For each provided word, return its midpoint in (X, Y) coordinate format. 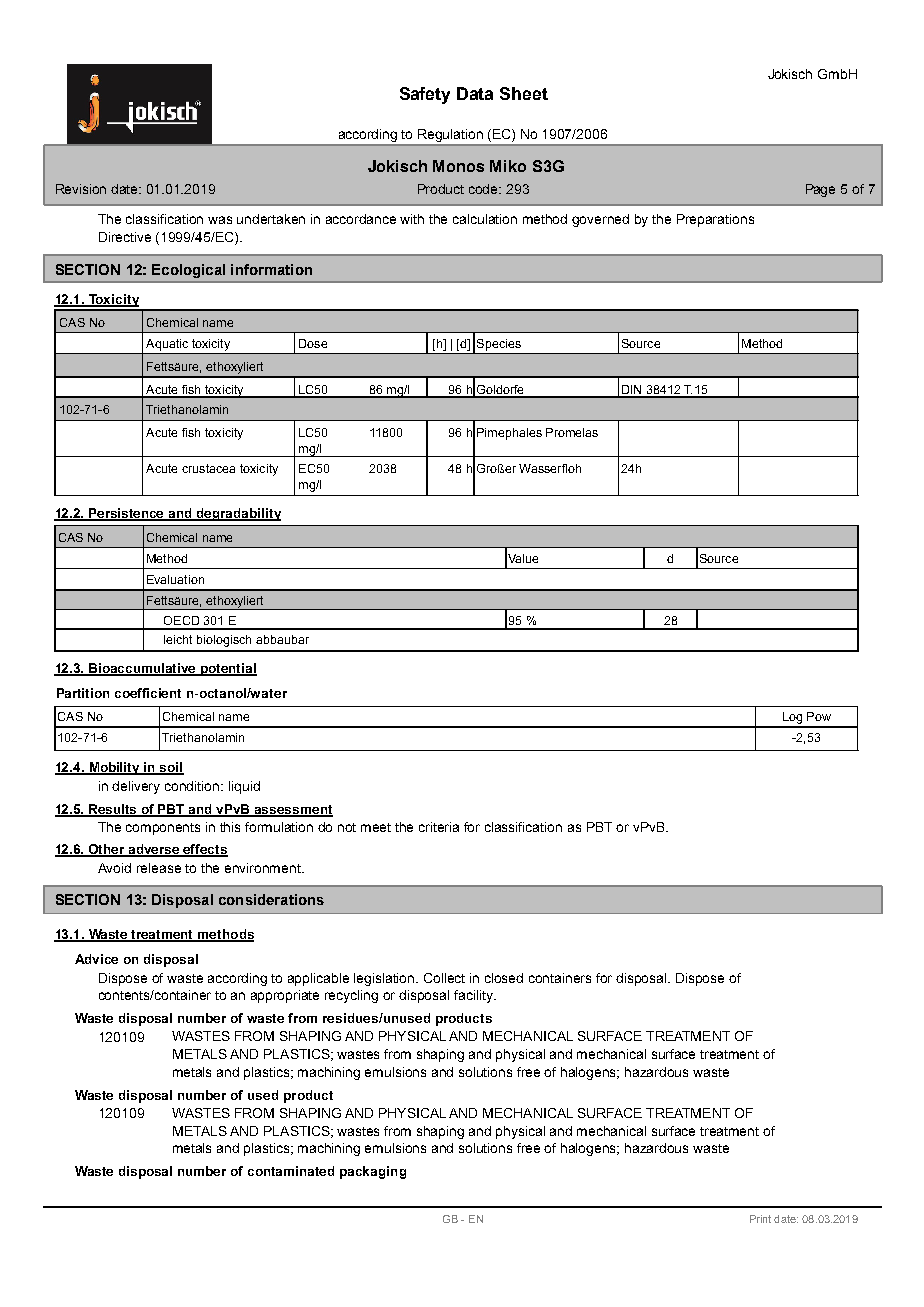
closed (504, 978)
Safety (425, 95)
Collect (444, 978)
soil (171, 768)
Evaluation (175, 579)
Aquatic (167, 345)
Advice (96, 959)
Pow (819, 716)
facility (475, 996)
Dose (313, 343)
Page (820, 190)
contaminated (291, 1171)
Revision (81, 189)
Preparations (715, 220)
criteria (439, 827)
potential (228, 669)
